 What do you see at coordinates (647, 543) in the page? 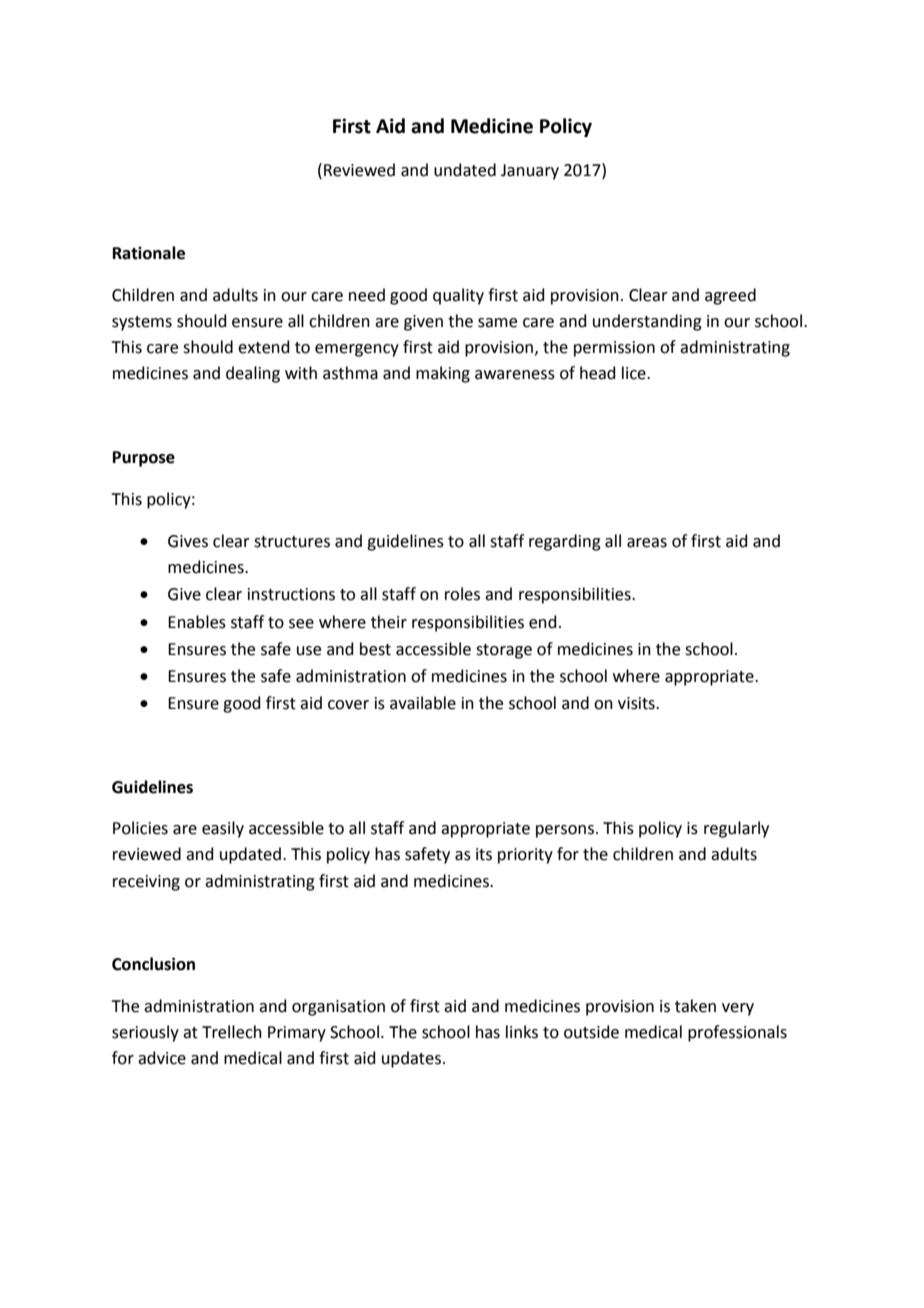
I see `areas` at bounding box center [647, 543].
